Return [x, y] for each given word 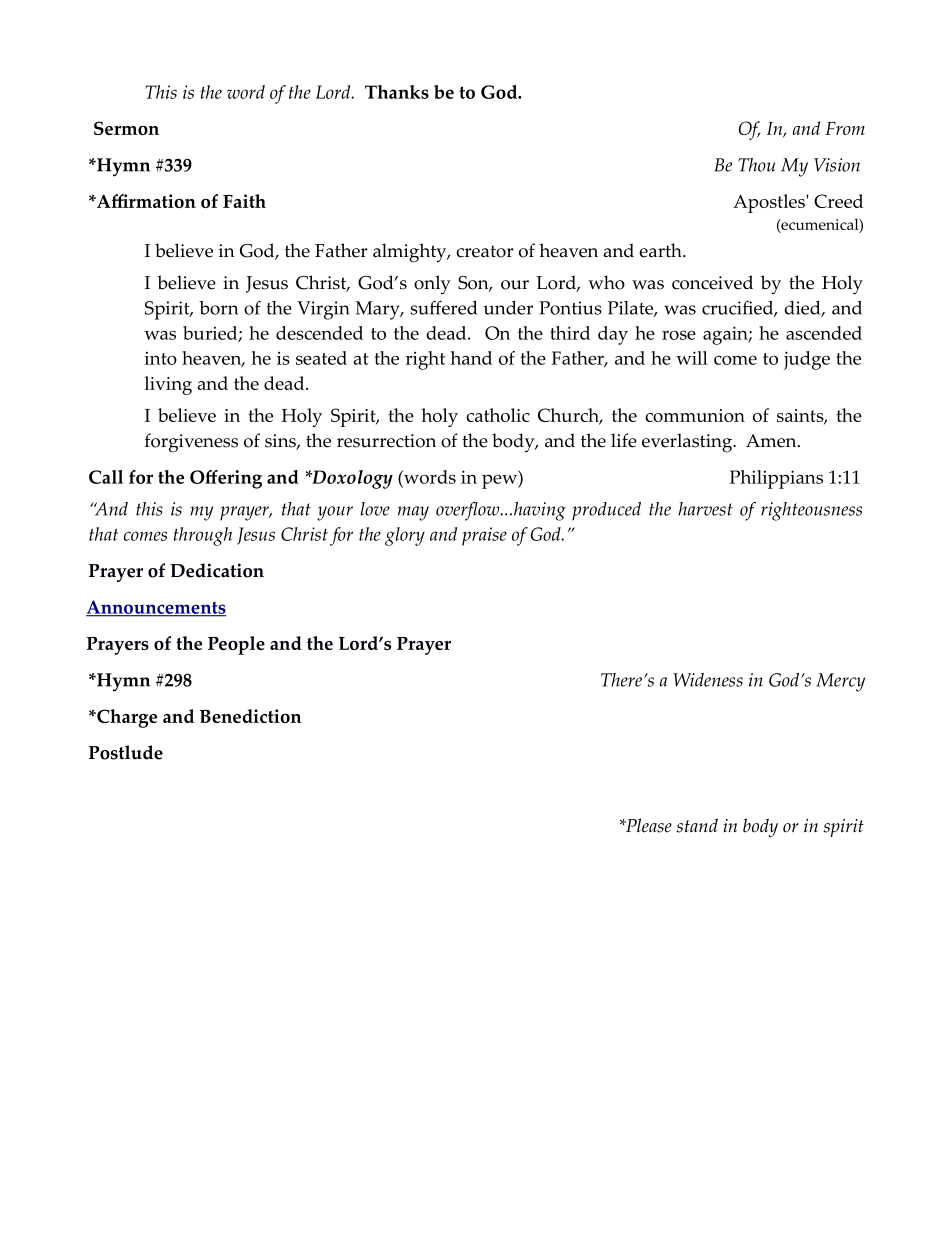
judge [807, 360]
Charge [126, 718]
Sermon [126, 128]
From [845, 128]
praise [484, 536]
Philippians [776, 479]
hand [471, 358]
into [161, 358]
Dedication [217, 570]
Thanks [397, 92]
